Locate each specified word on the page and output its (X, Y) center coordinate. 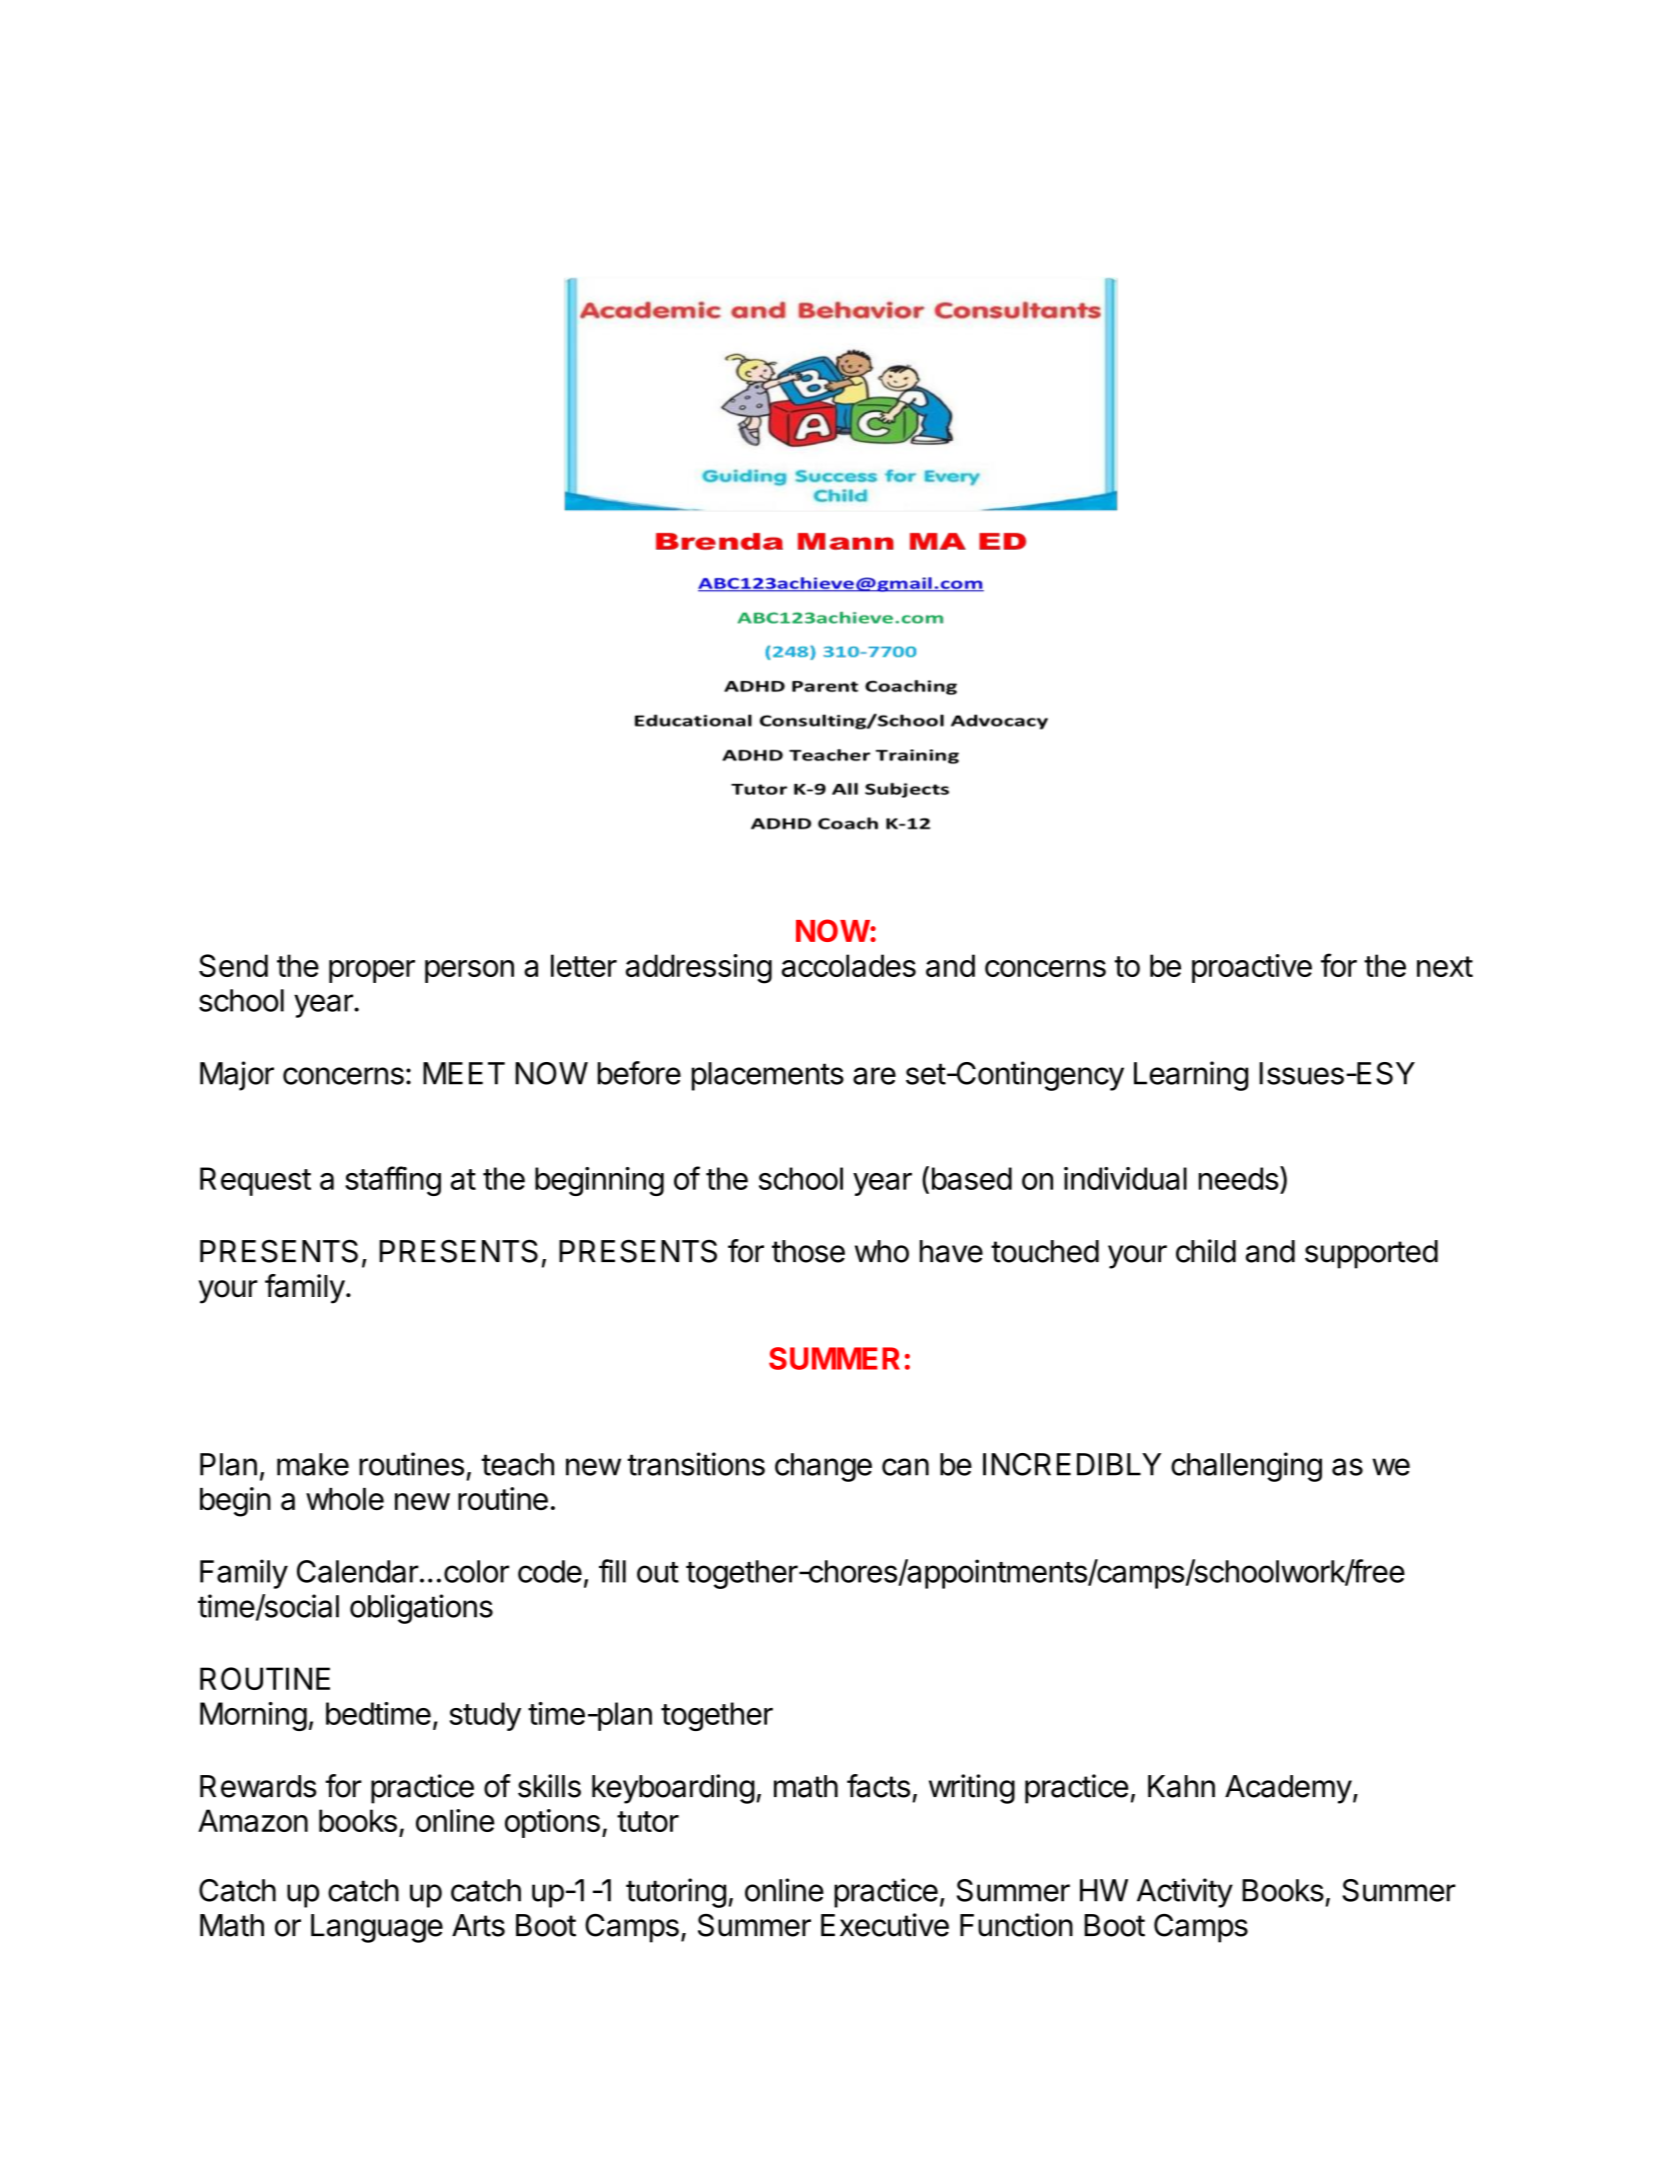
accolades (849, 965)
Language (377, 1928)
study (485, 1716)
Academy (1288, 1789)
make (313, 1464)
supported (1371, 1254)
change (823, 1467)
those (808, 1251)
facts (878, 1786)
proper (372, 971)
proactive (1252, 968)
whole (345, 1499)
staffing (393, 1181)
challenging (1246, 1467)
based (972, 1178)
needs (1239, 1178)
